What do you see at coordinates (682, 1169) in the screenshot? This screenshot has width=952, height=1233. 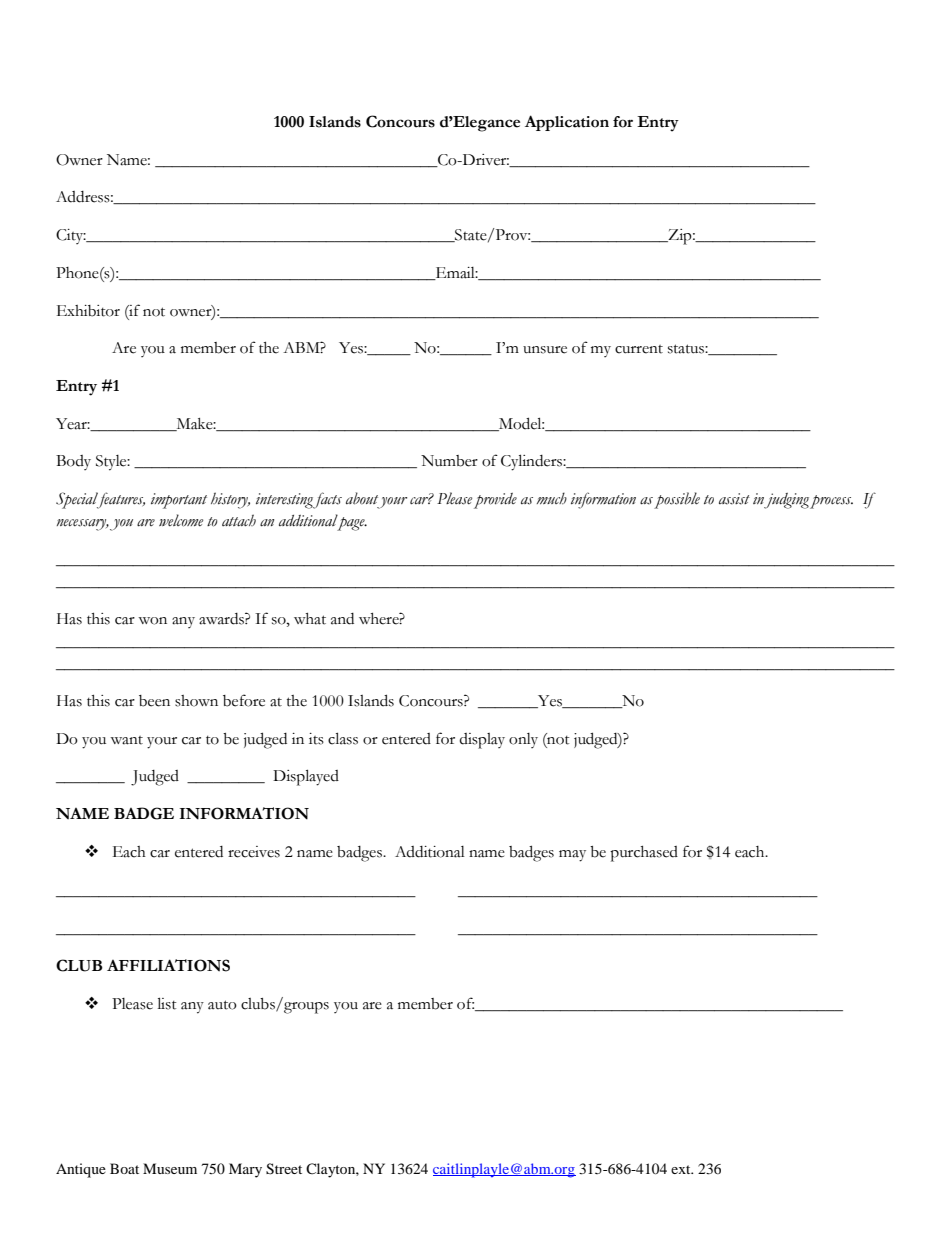 I see `ext` at bounding box center [682, 1169].
